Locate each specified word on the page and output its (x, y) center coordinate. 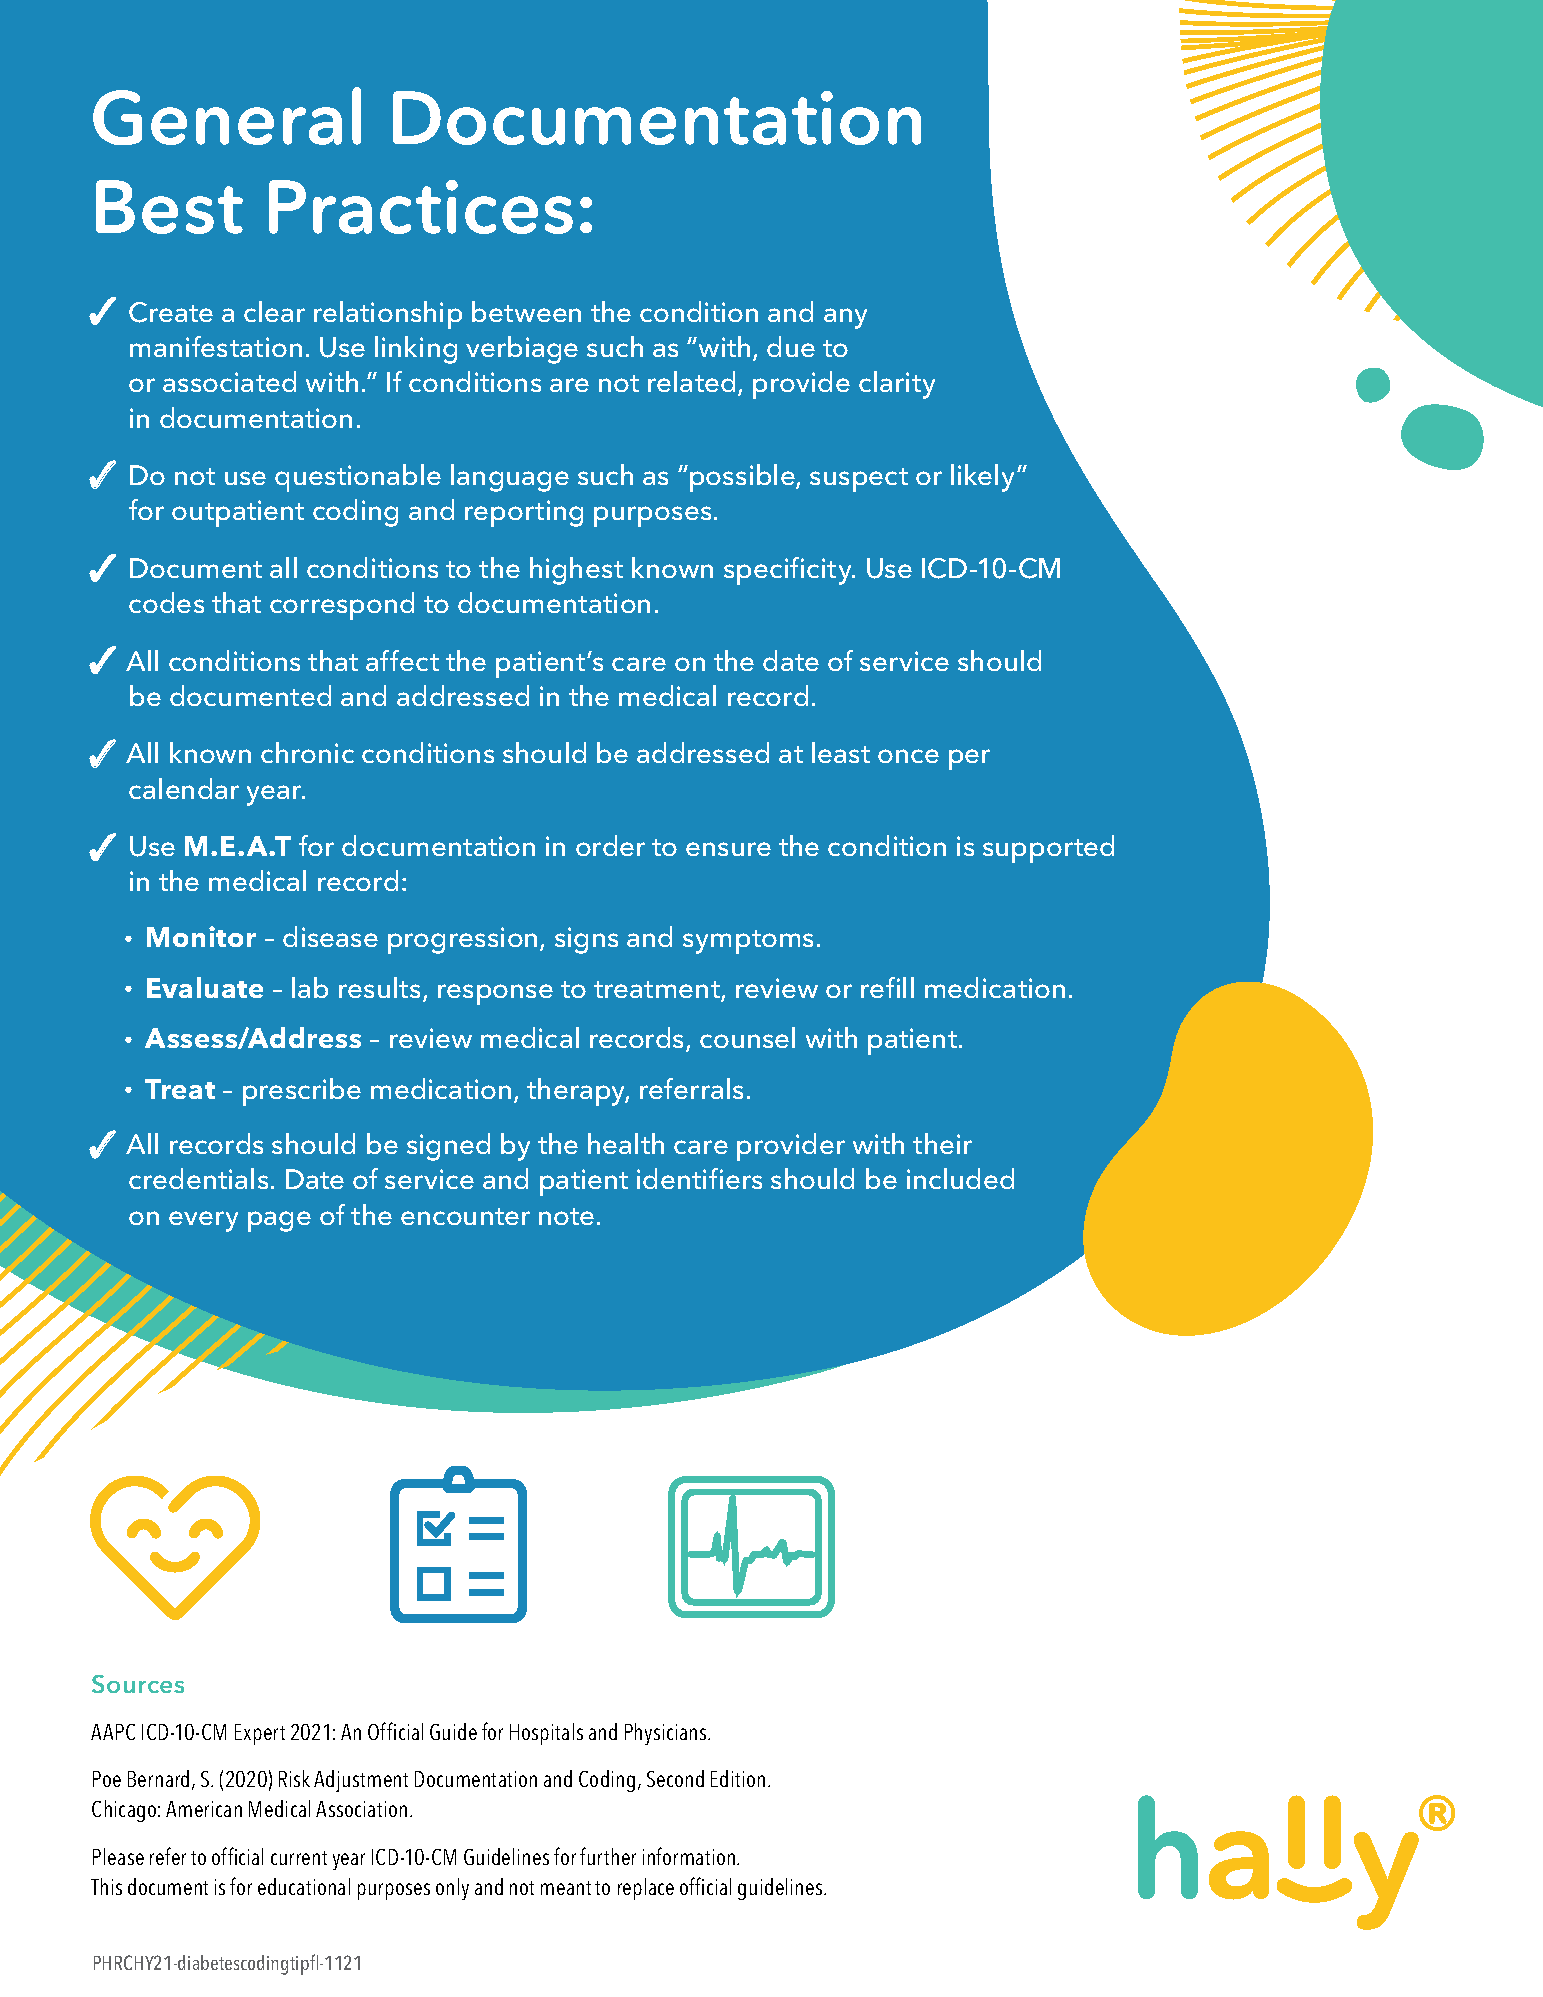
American (204, 1809)
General (227, 116)
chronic (307, 752)
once (908, 756)
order (610, 845)
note (566, 1216)
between (526, 311)
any (845, 318)
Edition (738, 1778)
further (608, 1856)
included (960, 1178)
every (203, 1221)
